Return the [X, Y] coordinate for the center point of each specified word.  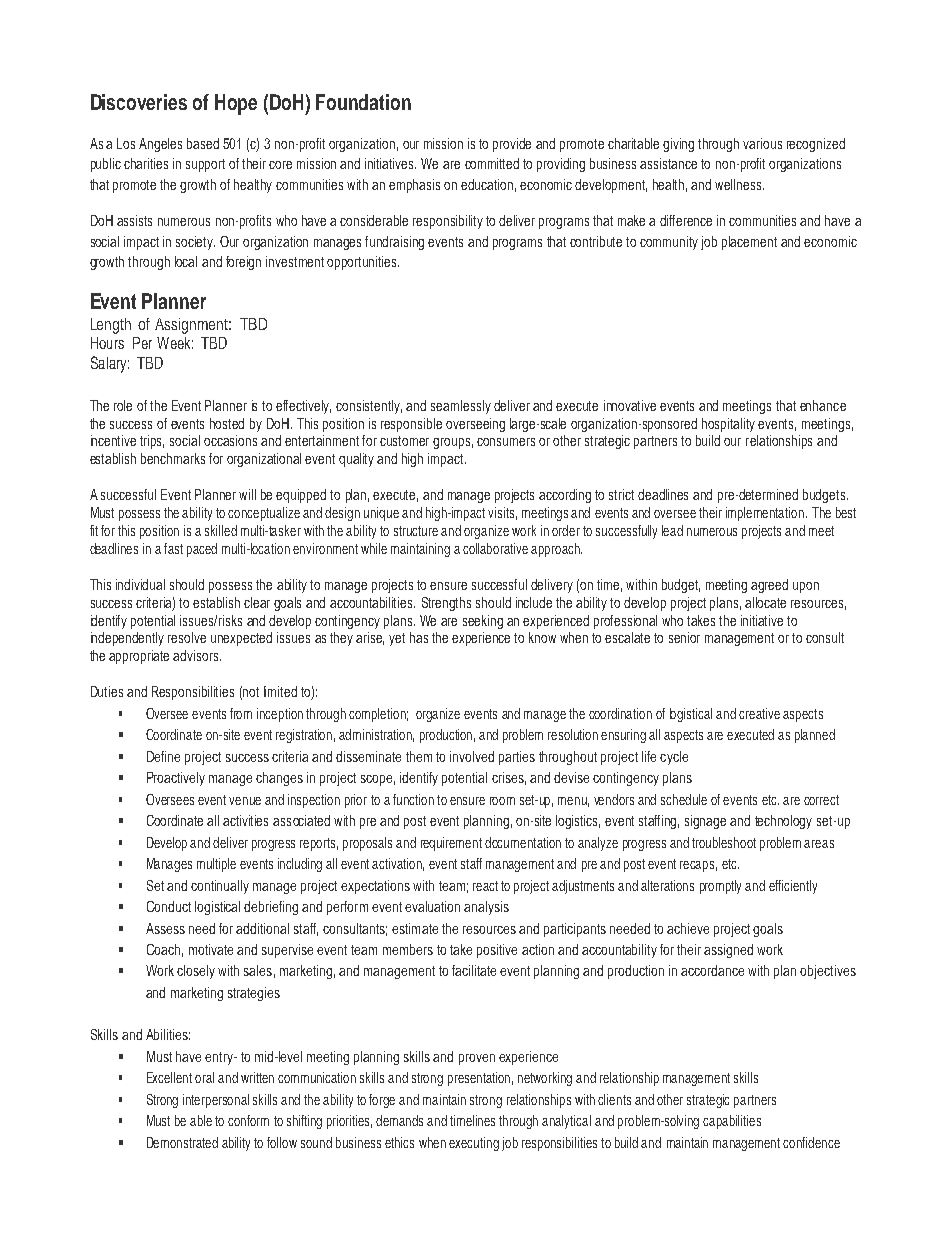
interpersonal [216, 1101]
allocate [765, 602]
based [203, 143]
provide [512, 145]
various [762, 143]
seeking [483, 622]
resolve [187, 637]
